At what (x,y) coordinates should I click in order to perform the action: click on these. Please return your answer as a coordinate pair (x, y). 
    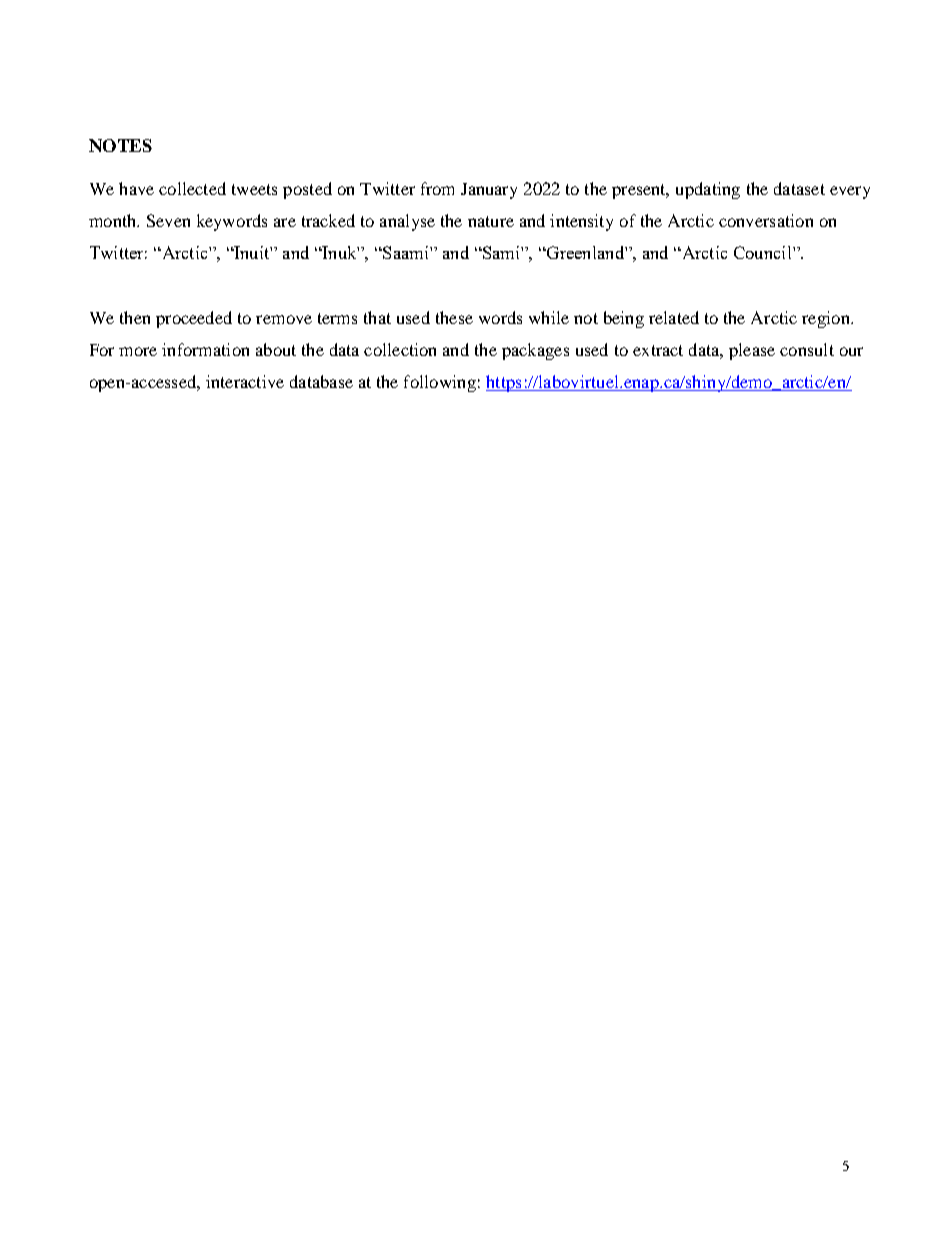
    Looking at the image, I should click on (454, 317).
